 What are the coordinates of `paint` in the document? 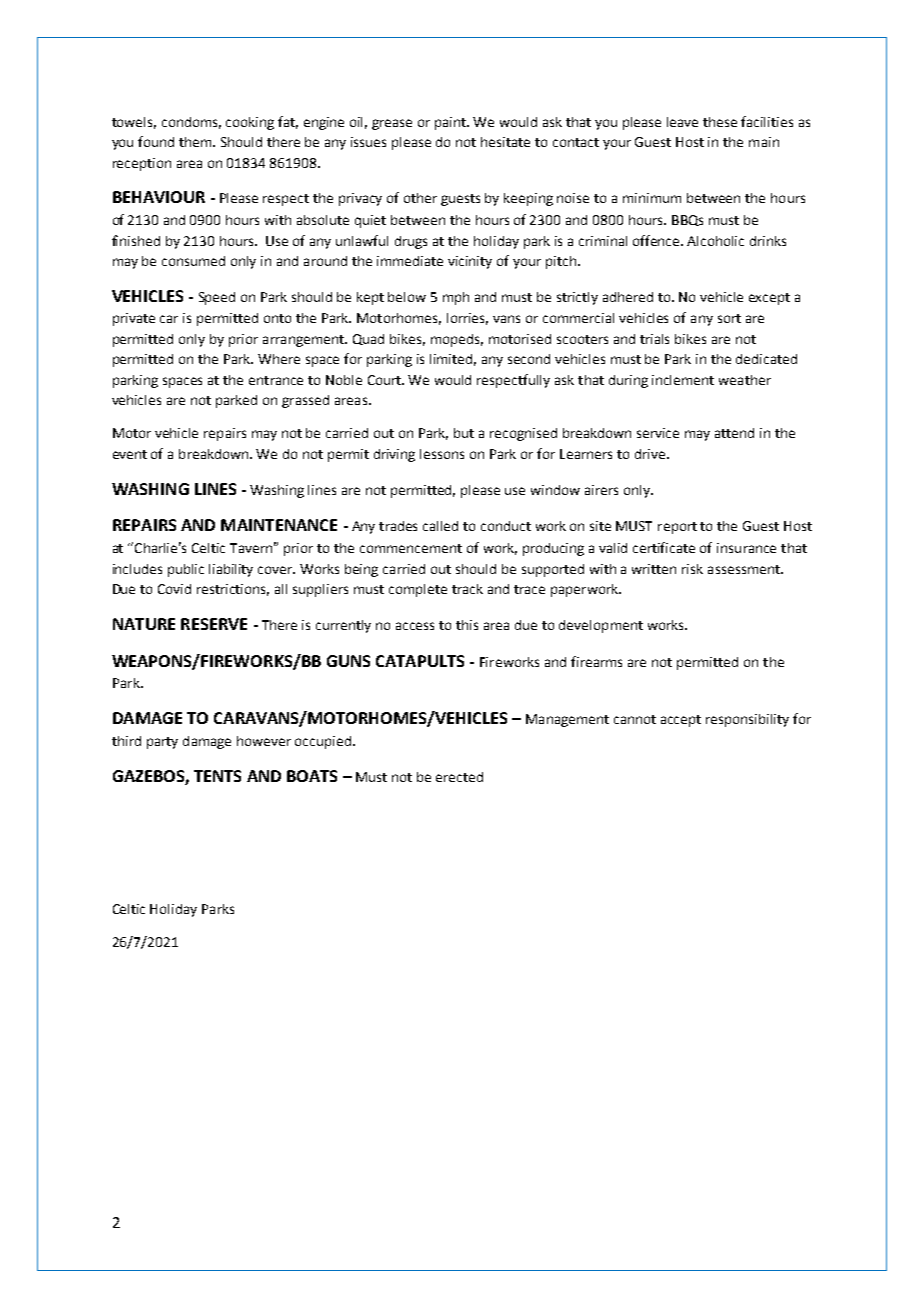 It's located at (452, 123).
